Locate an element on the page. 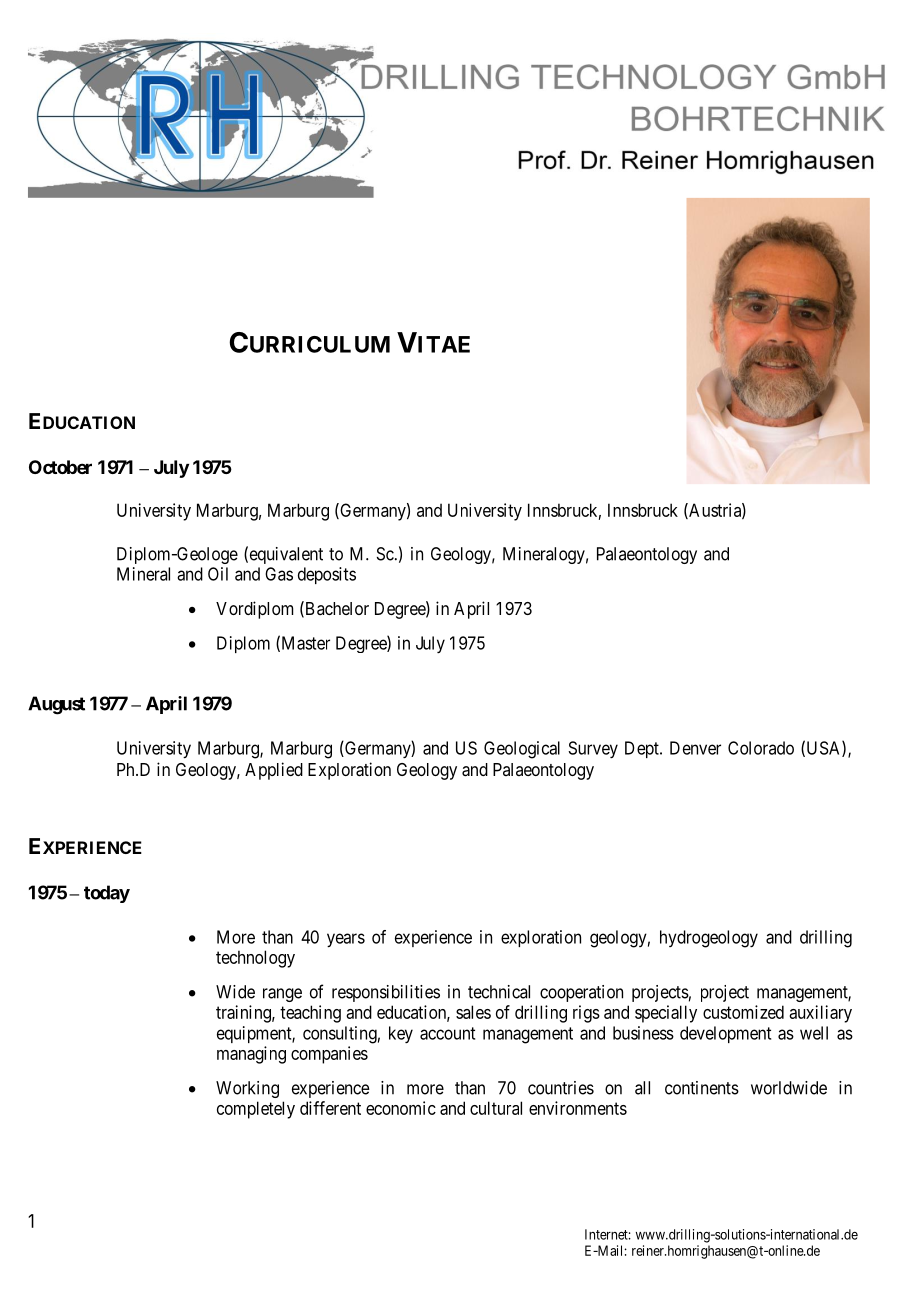  Denver is located at coordinates (695, 748).
